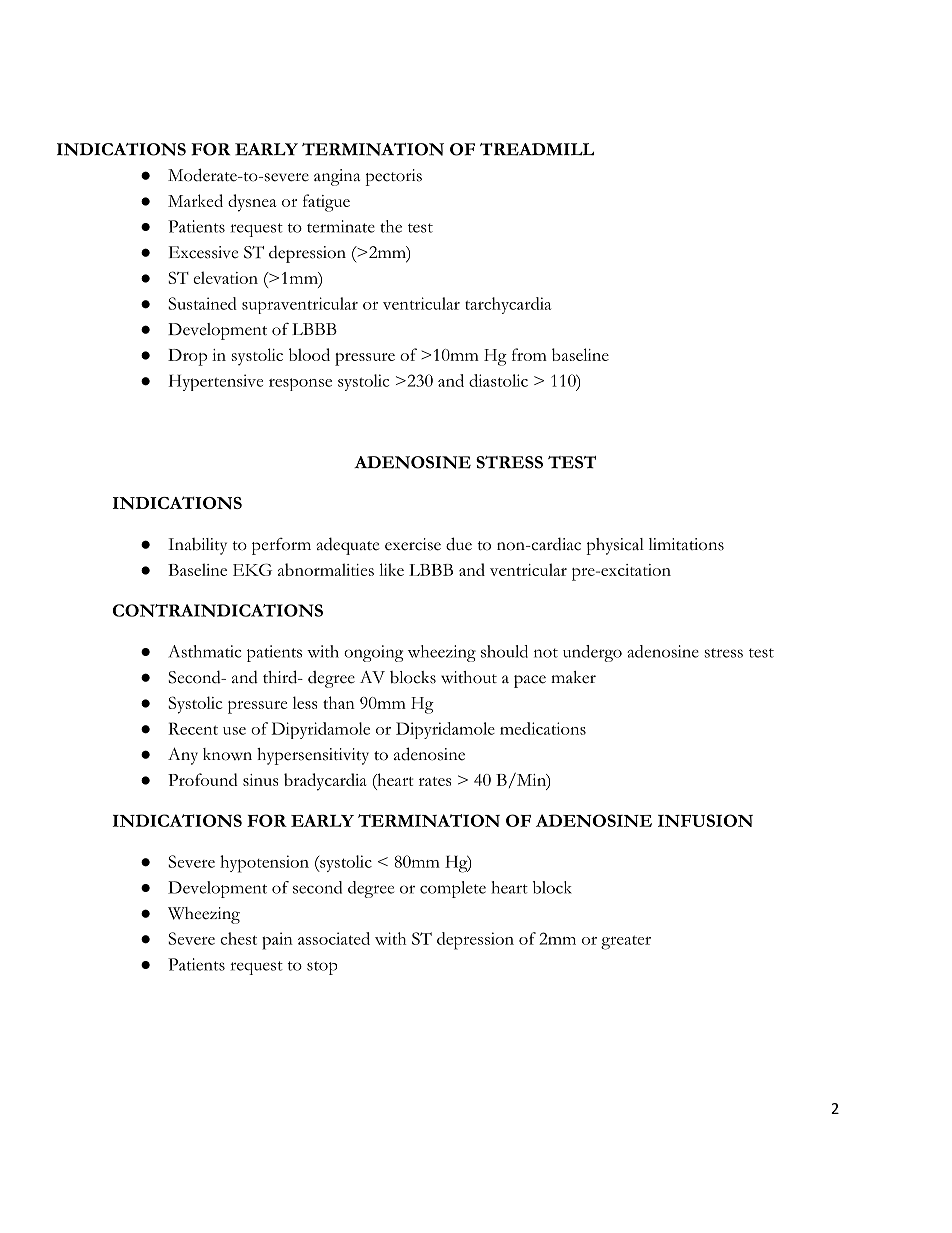  What do you see at coordinates (393, 177) in the image?
I see `pectoris` at bounding box center [393, 177].
